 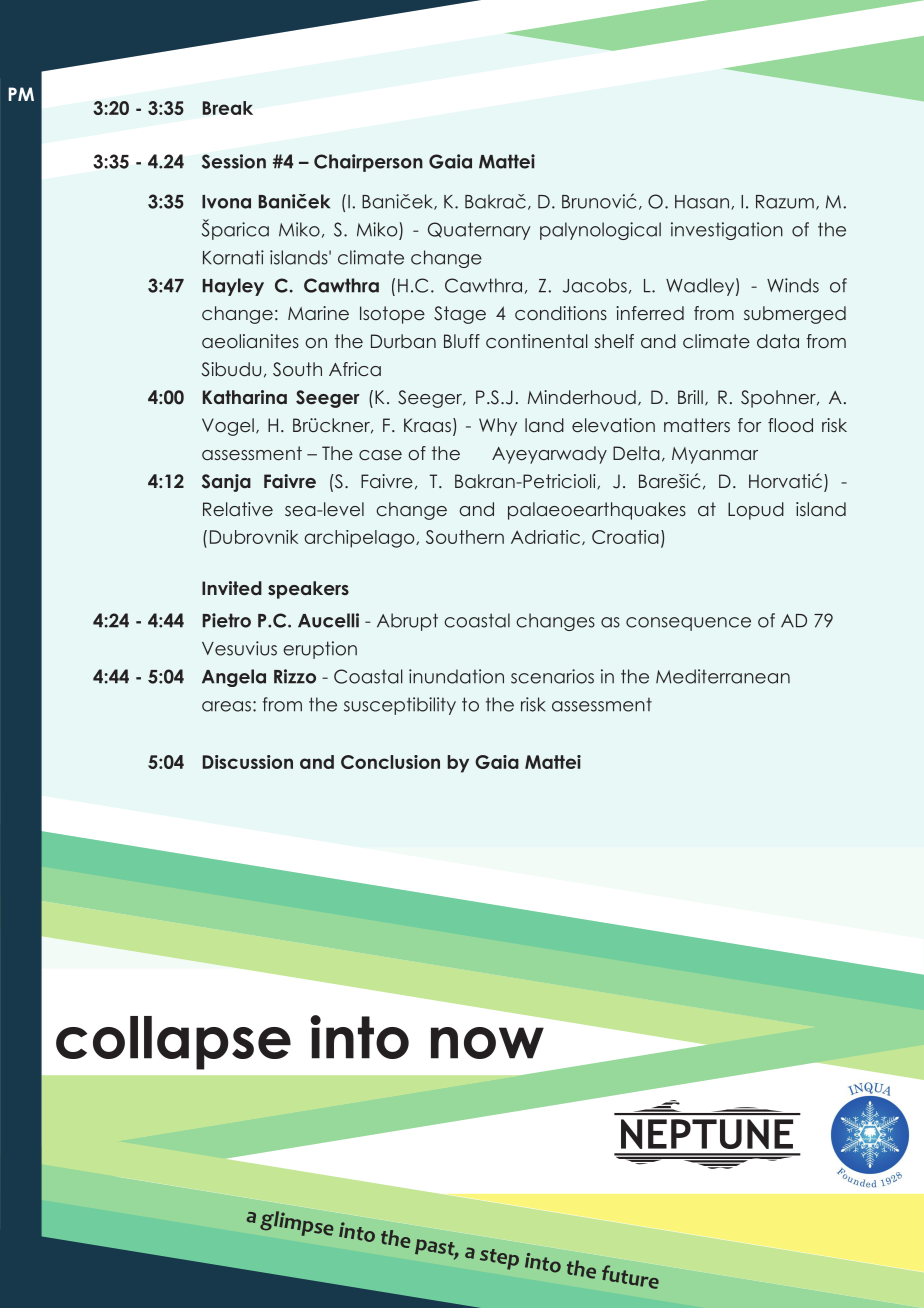 What do you see at coordinates (245, 397) in the page?
I see `Katharina` at bounding box center [245, 397].
